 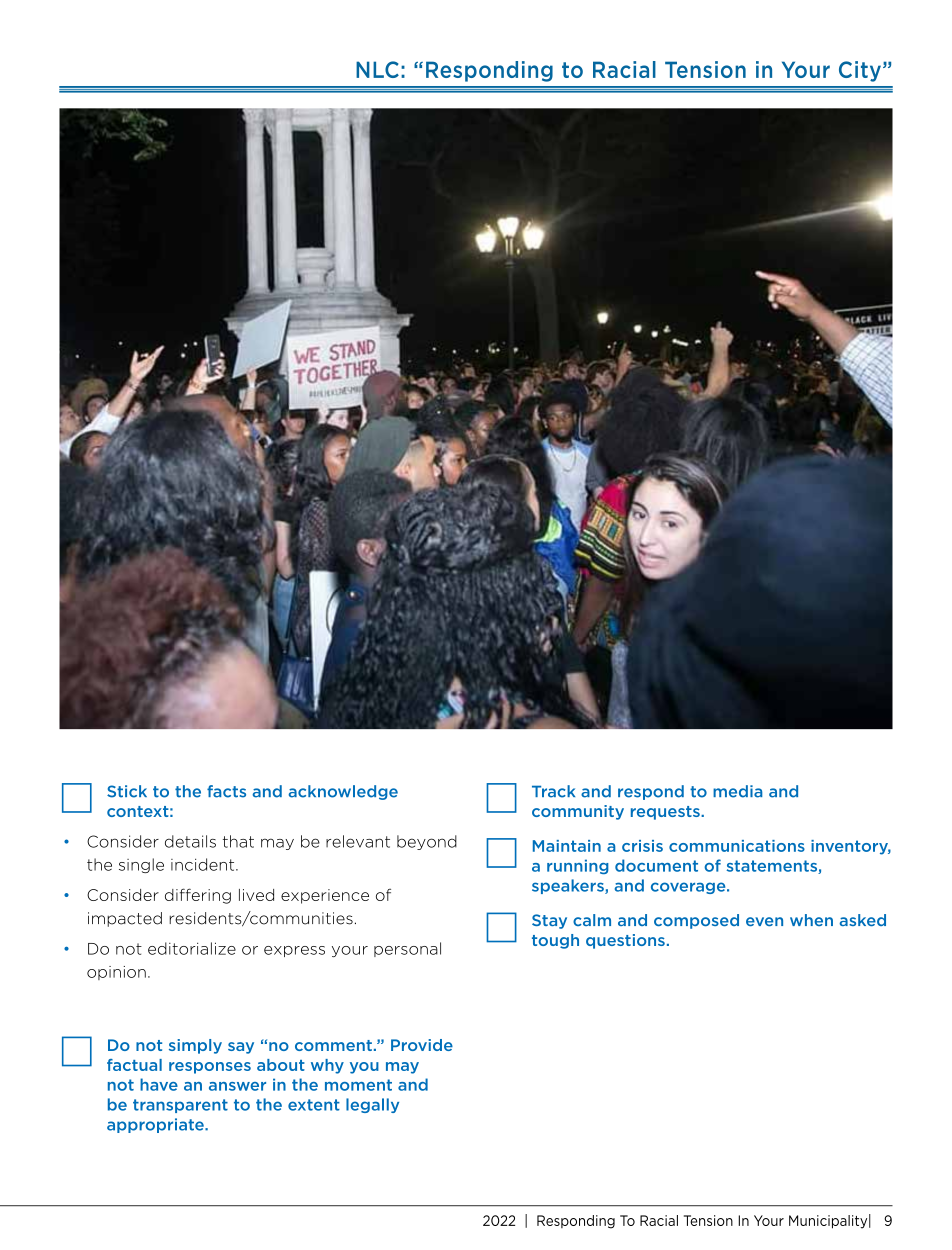 I want to click on acknowledge, so click(x=343, y=792).
